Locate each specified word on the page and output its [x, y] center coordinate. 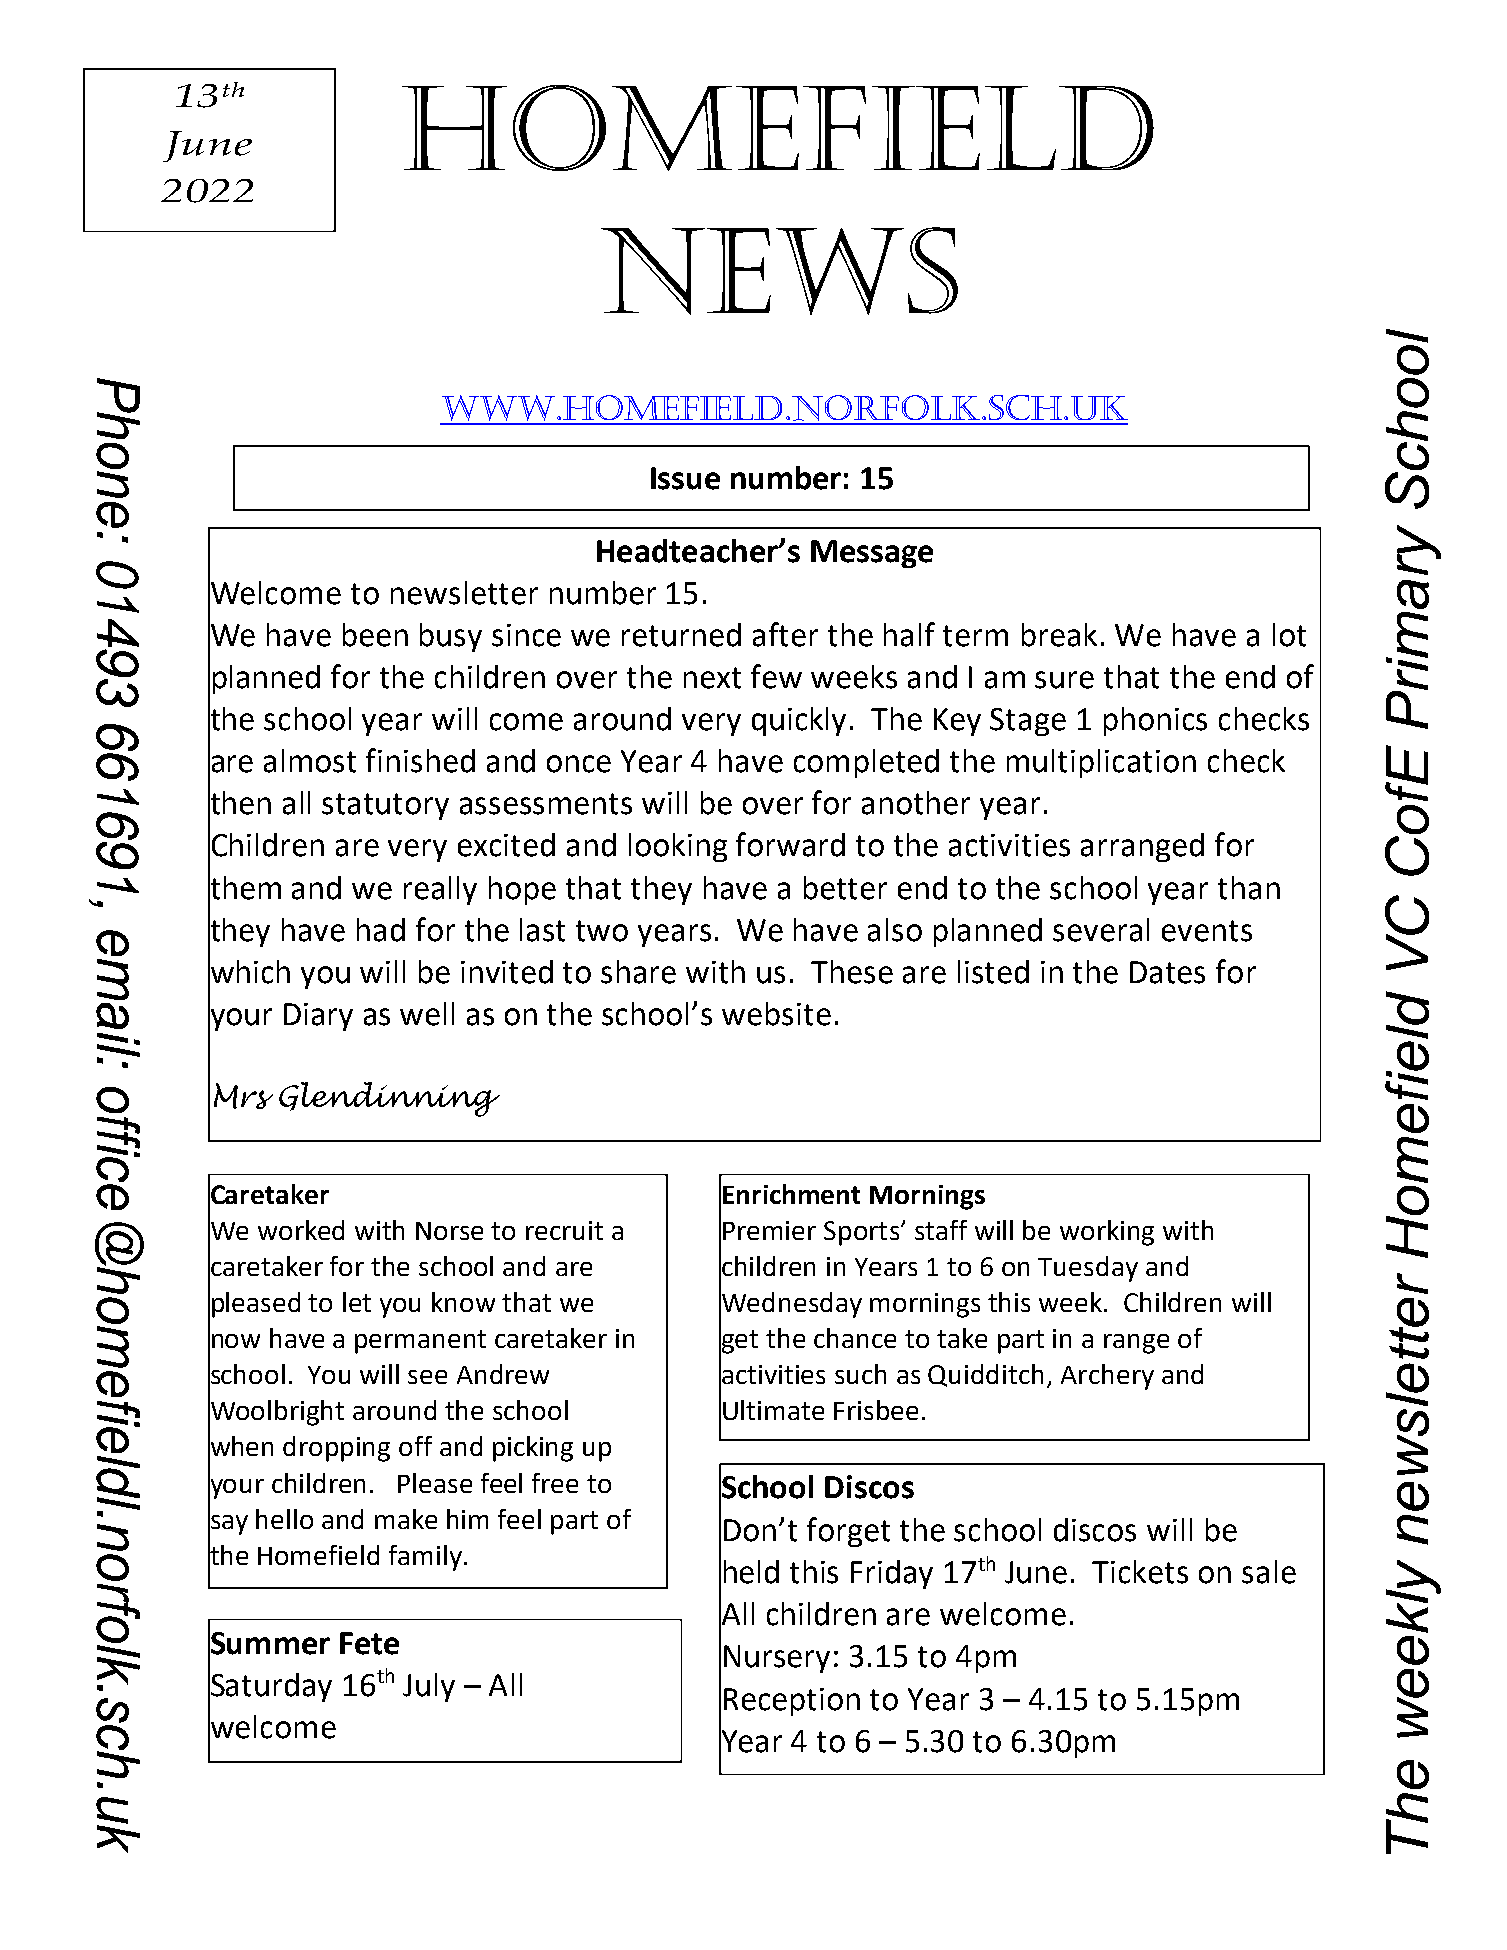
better [845, 888]
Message [872, 554]
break [1059, 635]
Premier [769, 1230]
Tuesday [1088, 1269]
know [463, 1302]
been [375, 635]
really [440, 890]
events [1207, 931]
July [429, 1687]
